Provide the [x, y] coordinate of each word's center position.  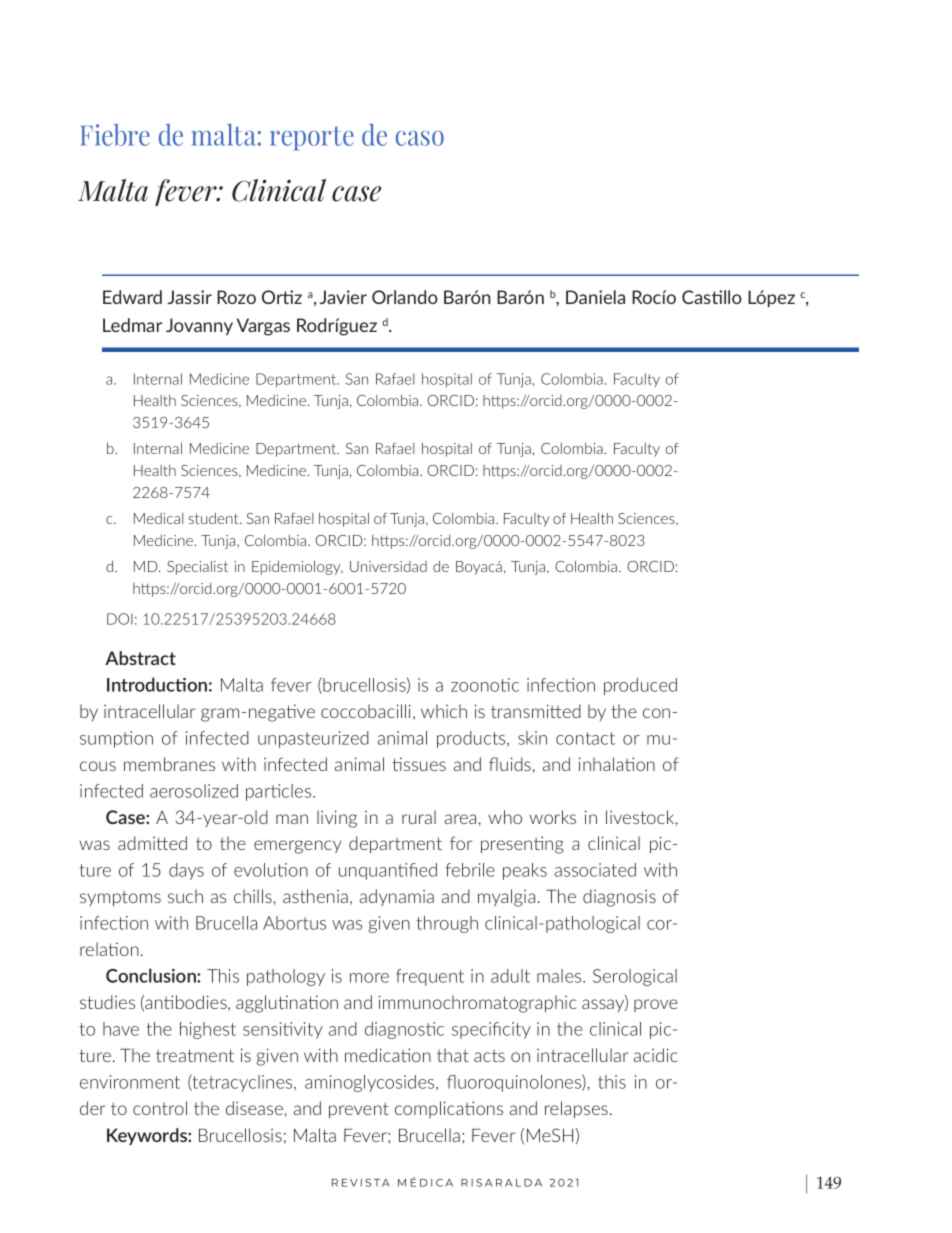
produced [640, 686]
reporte [312, 138]
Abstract [140, 658]
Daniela [595, 297]
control [160, 1108]
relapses [576, 1110]
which [444, 711]
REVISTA [361, 1183]
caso [420, 138]
